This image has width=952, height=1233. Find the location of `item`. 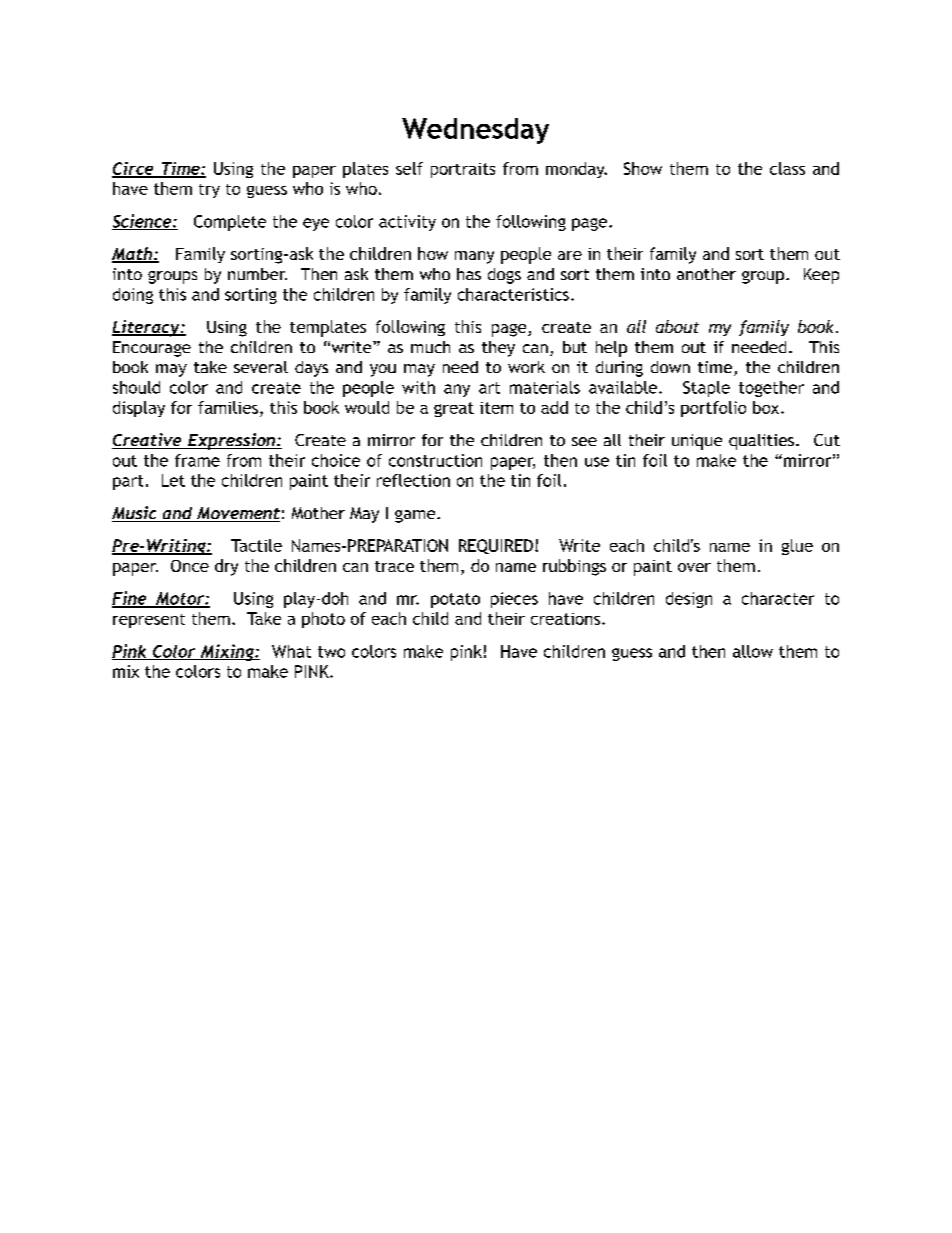

item is located at coordinates (496, 408).
